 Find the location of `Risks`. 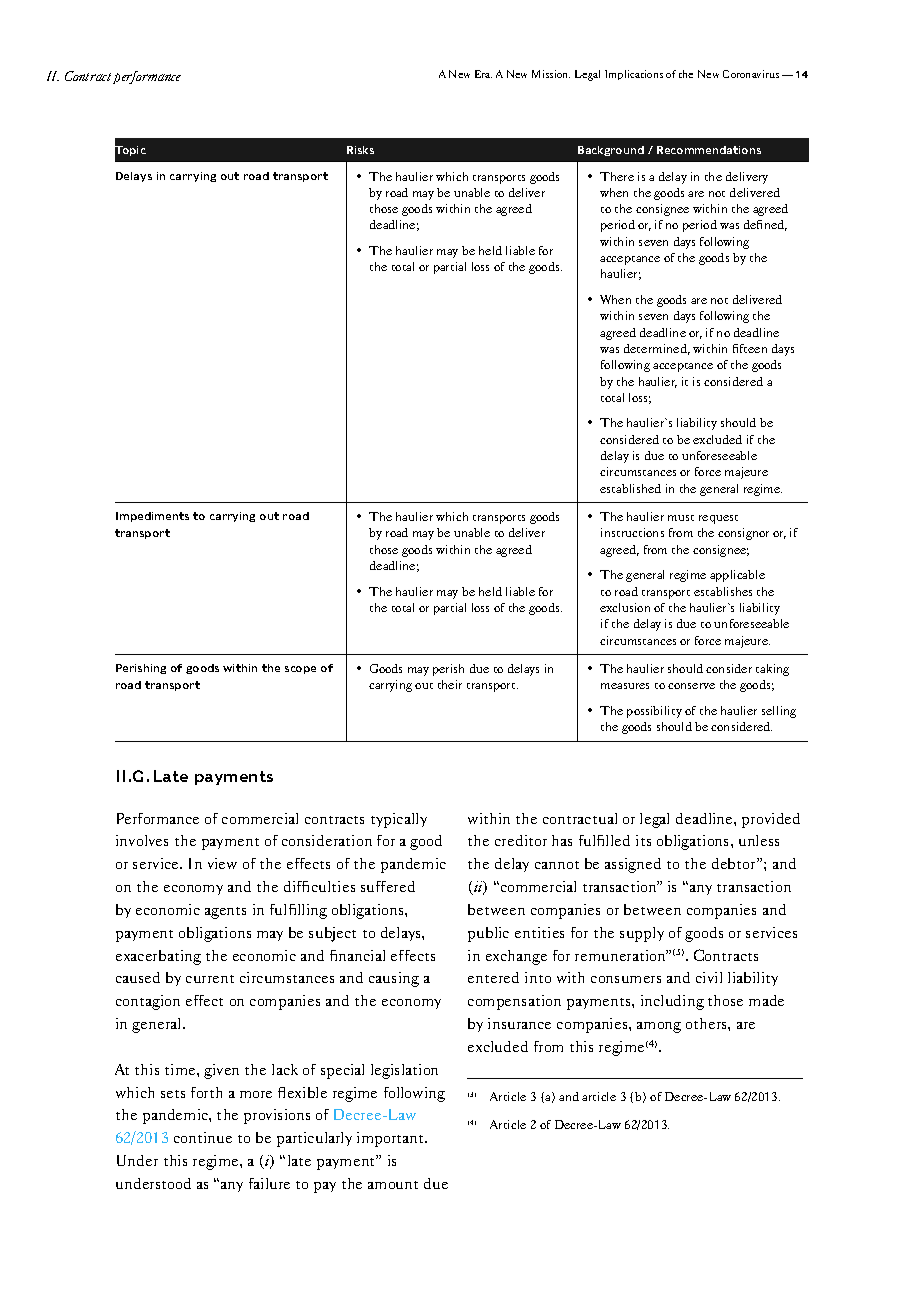

Risks is located at coordinates (360, 150).
